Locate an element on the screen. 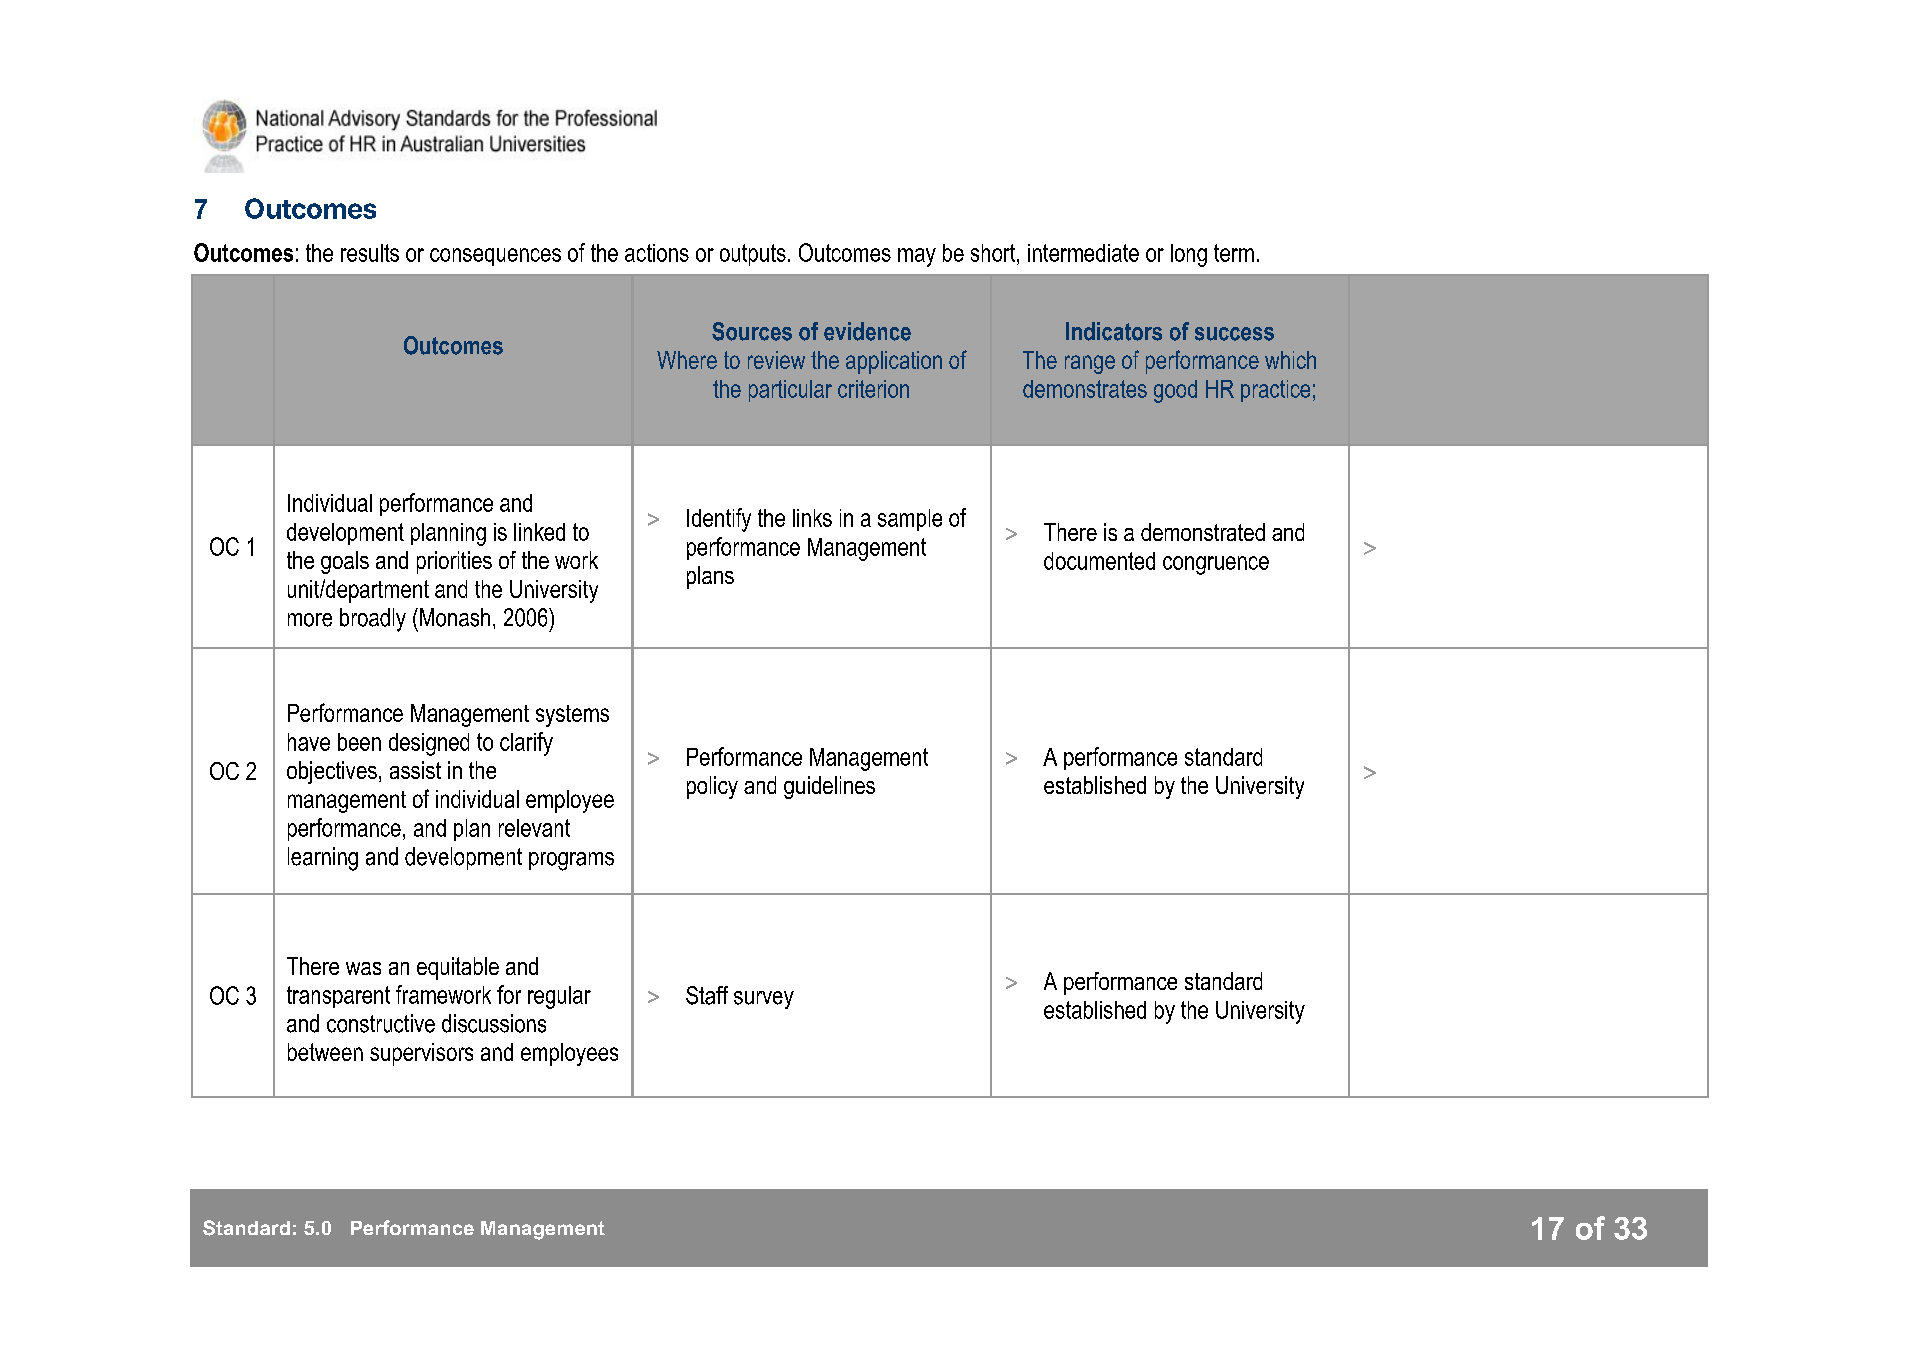  learning is located at coordinates (323, 859).
